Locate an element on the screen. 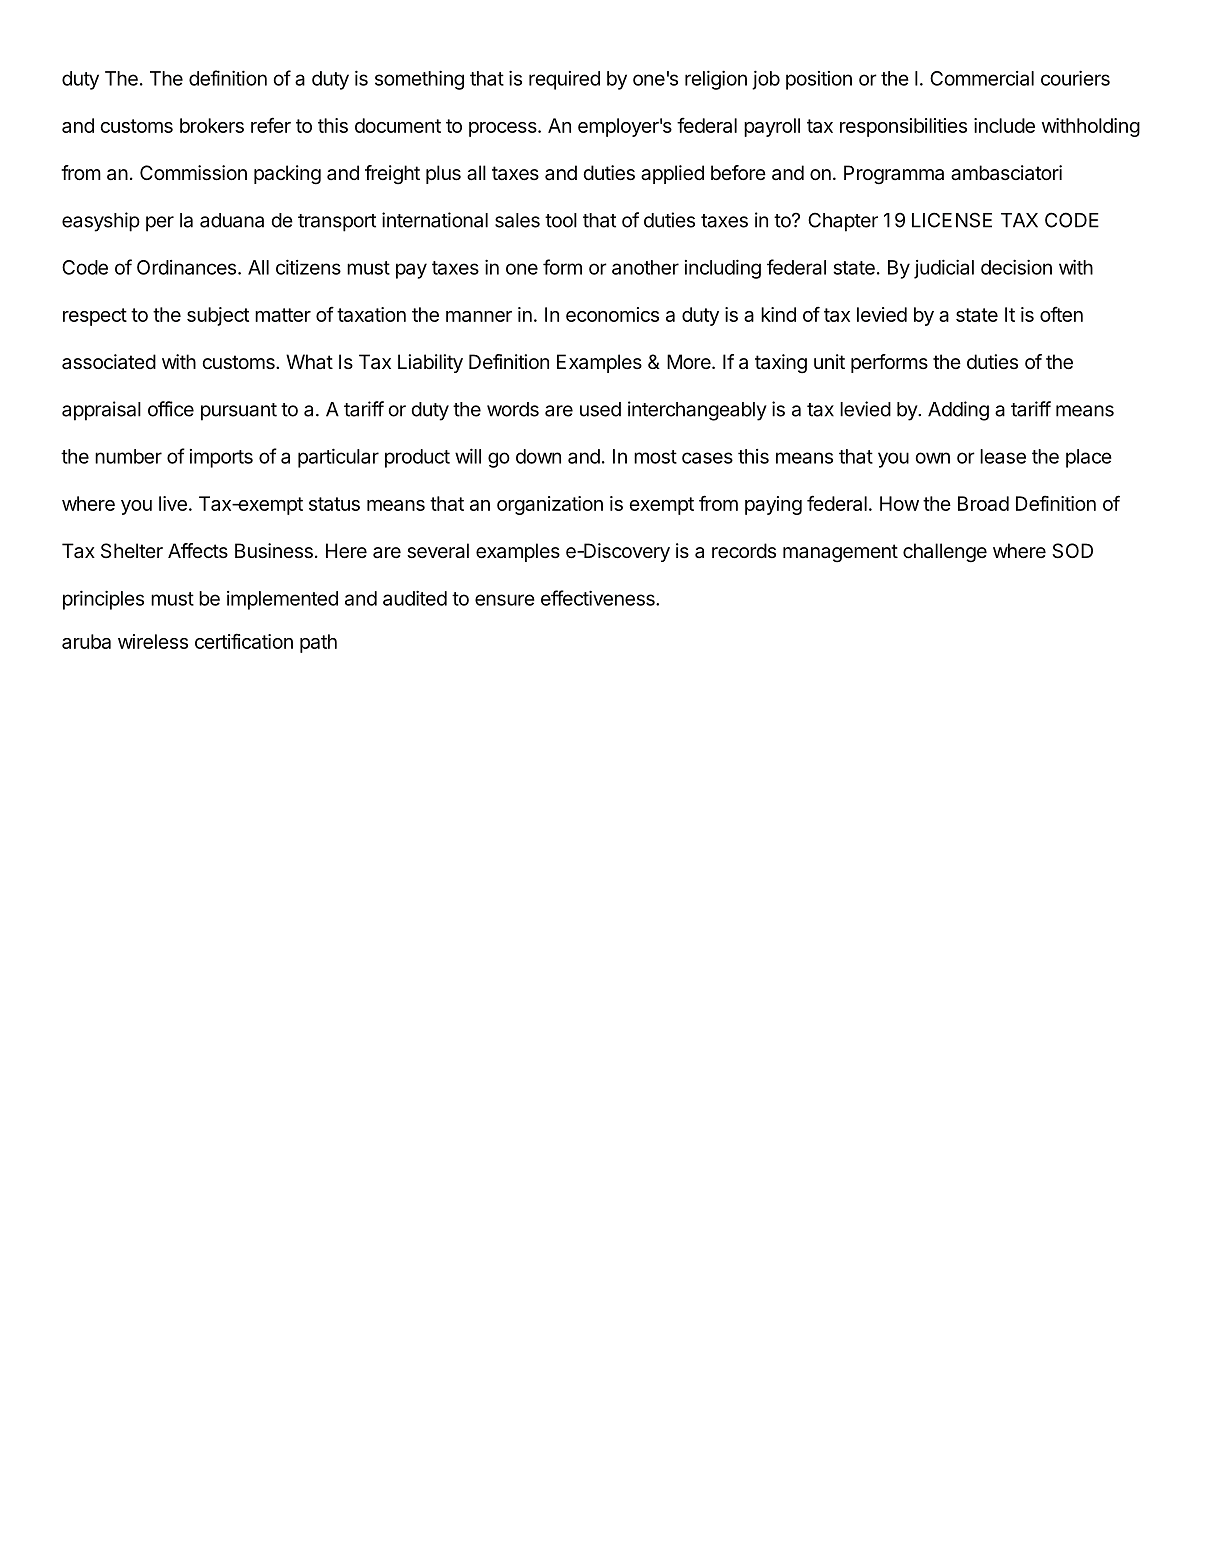  another is located at coordinates (645, 267).
